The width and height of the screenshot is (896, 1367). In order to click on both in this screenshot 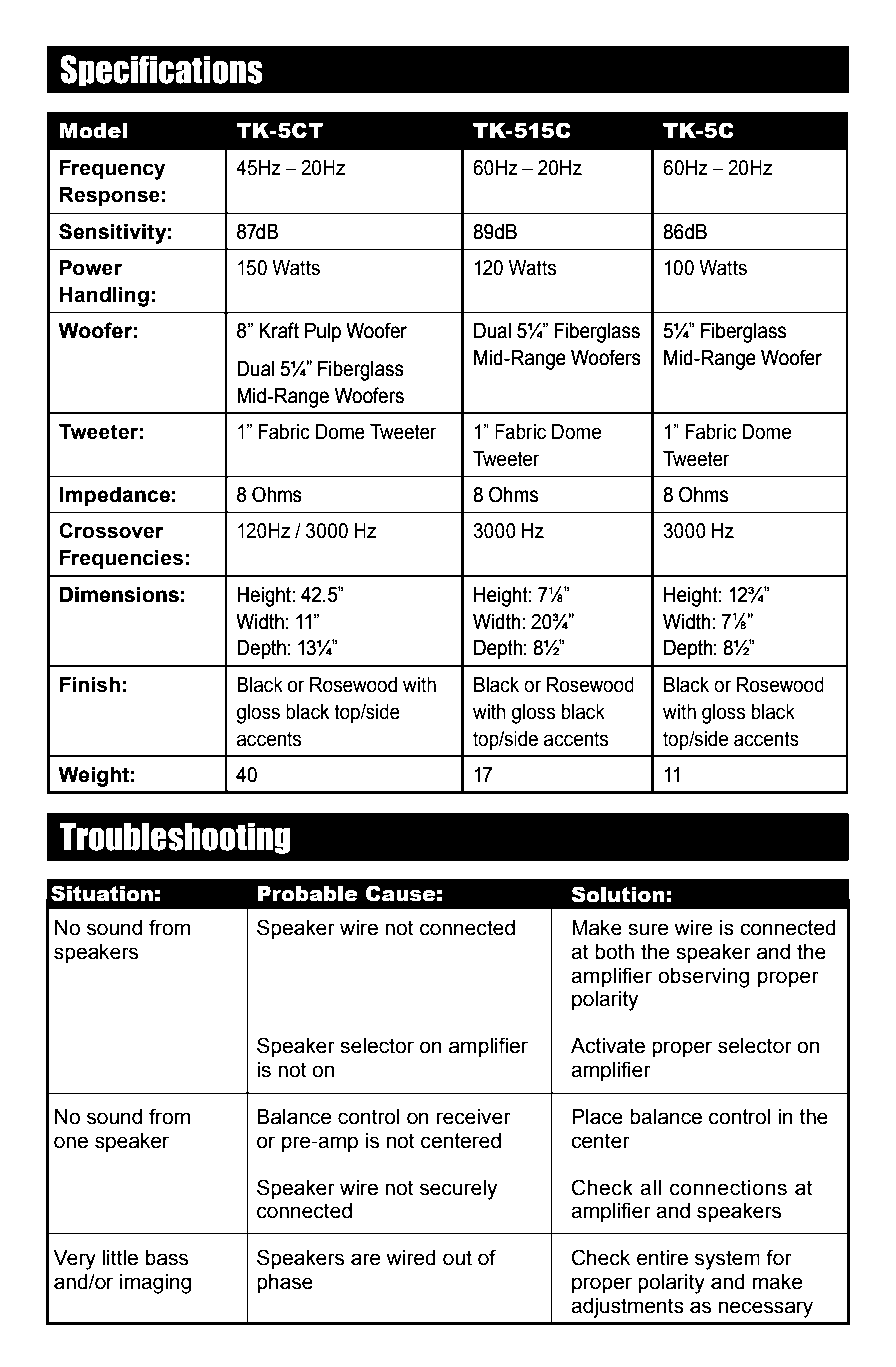, I will do `click(614, 952)`.
